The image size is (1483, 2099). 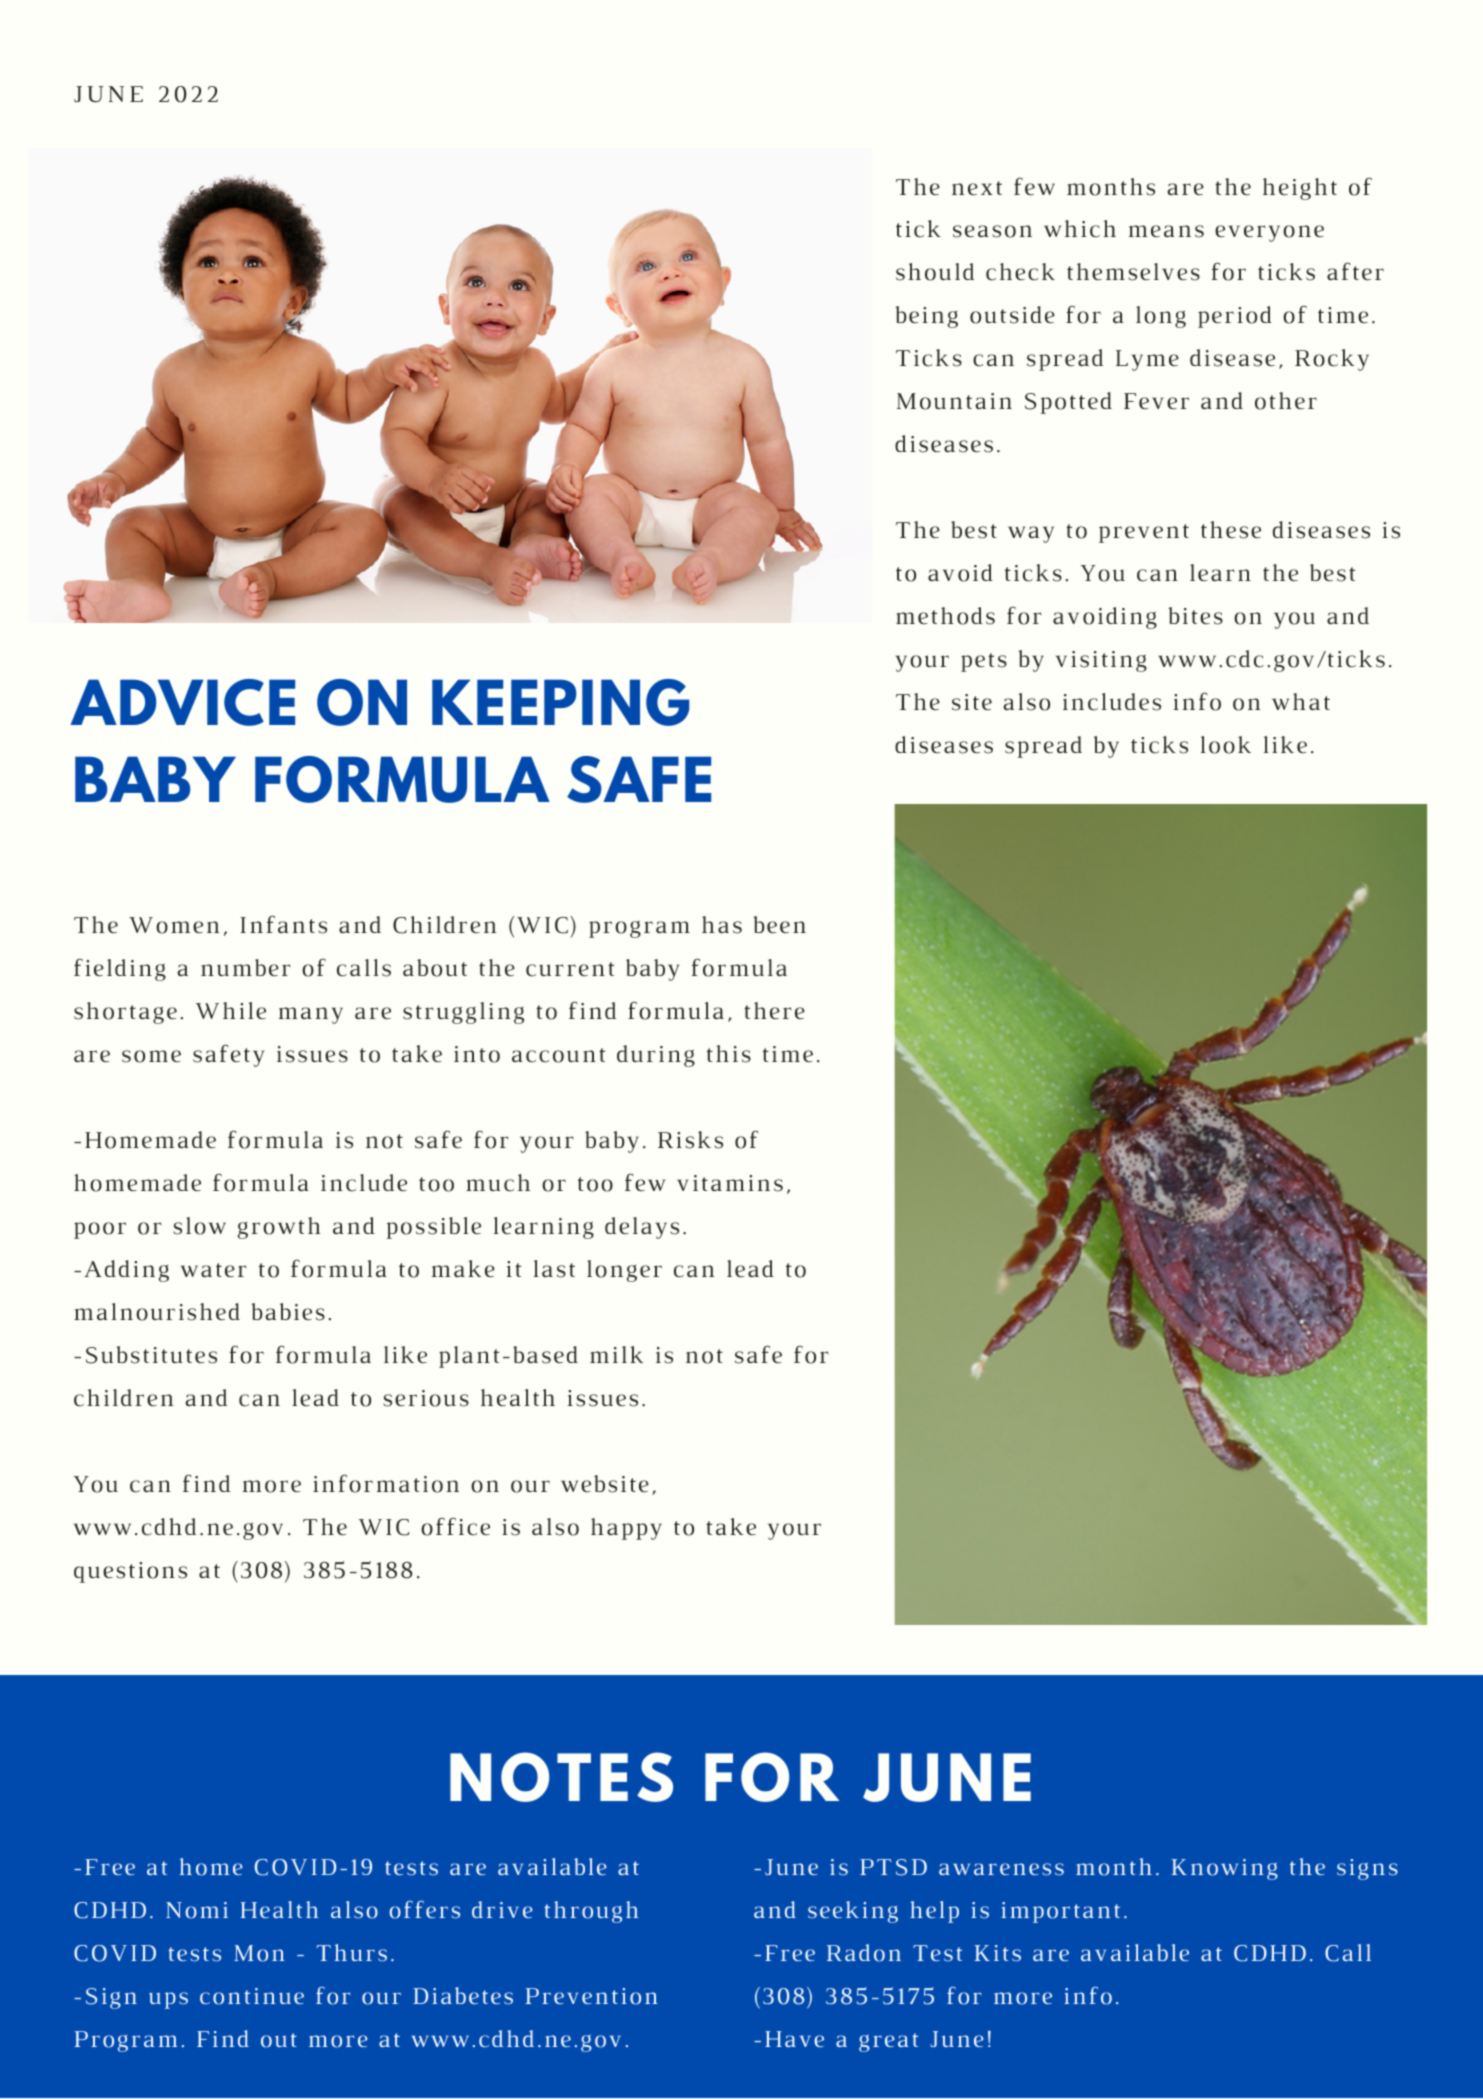 I want to click on methods, so click(x=945, y=616).
